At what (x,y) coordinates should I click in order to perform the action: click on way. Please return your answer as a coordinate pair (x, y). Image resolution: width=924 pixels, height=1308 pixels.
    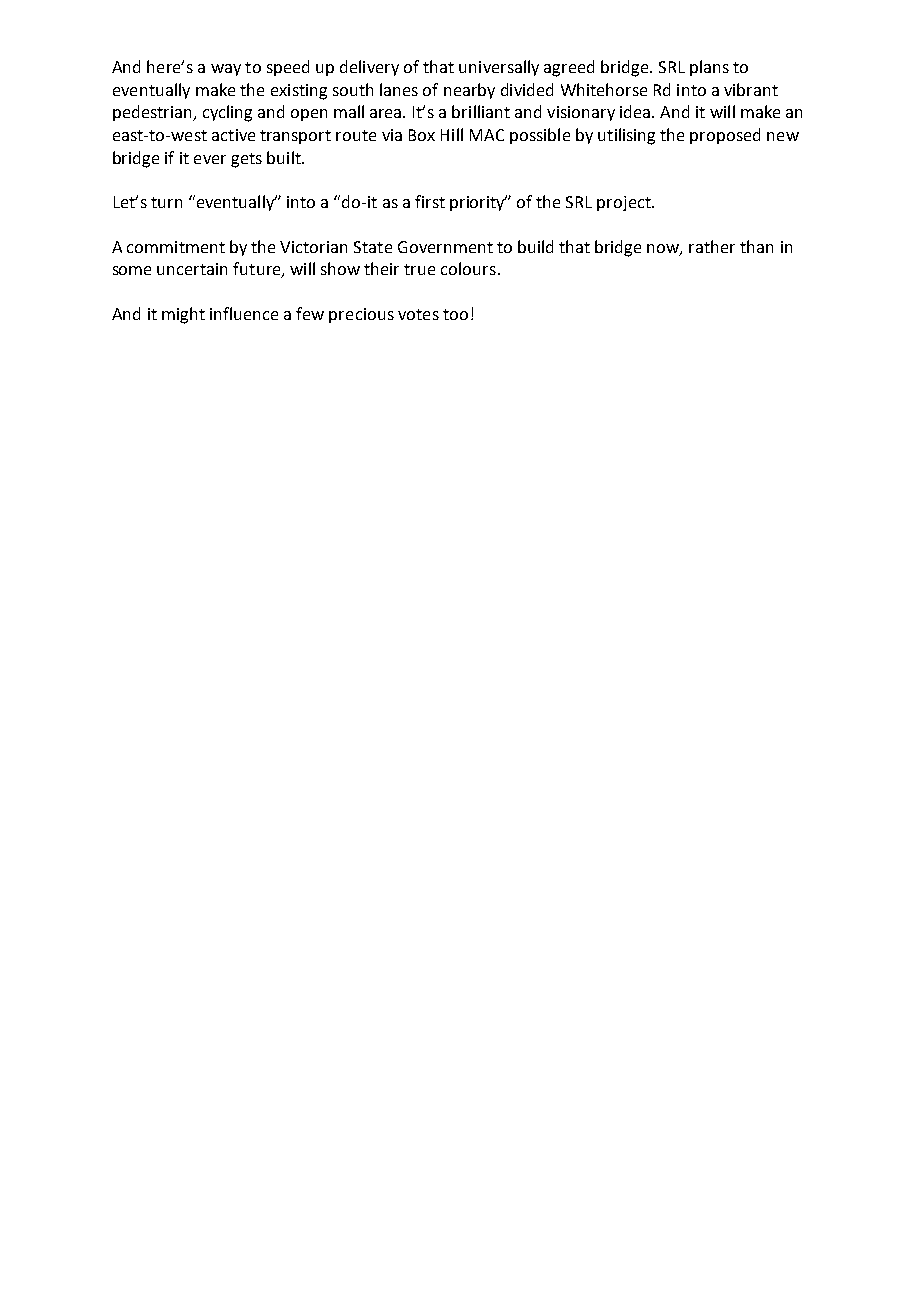
    Looking at the image, I should click on (226, 70).
